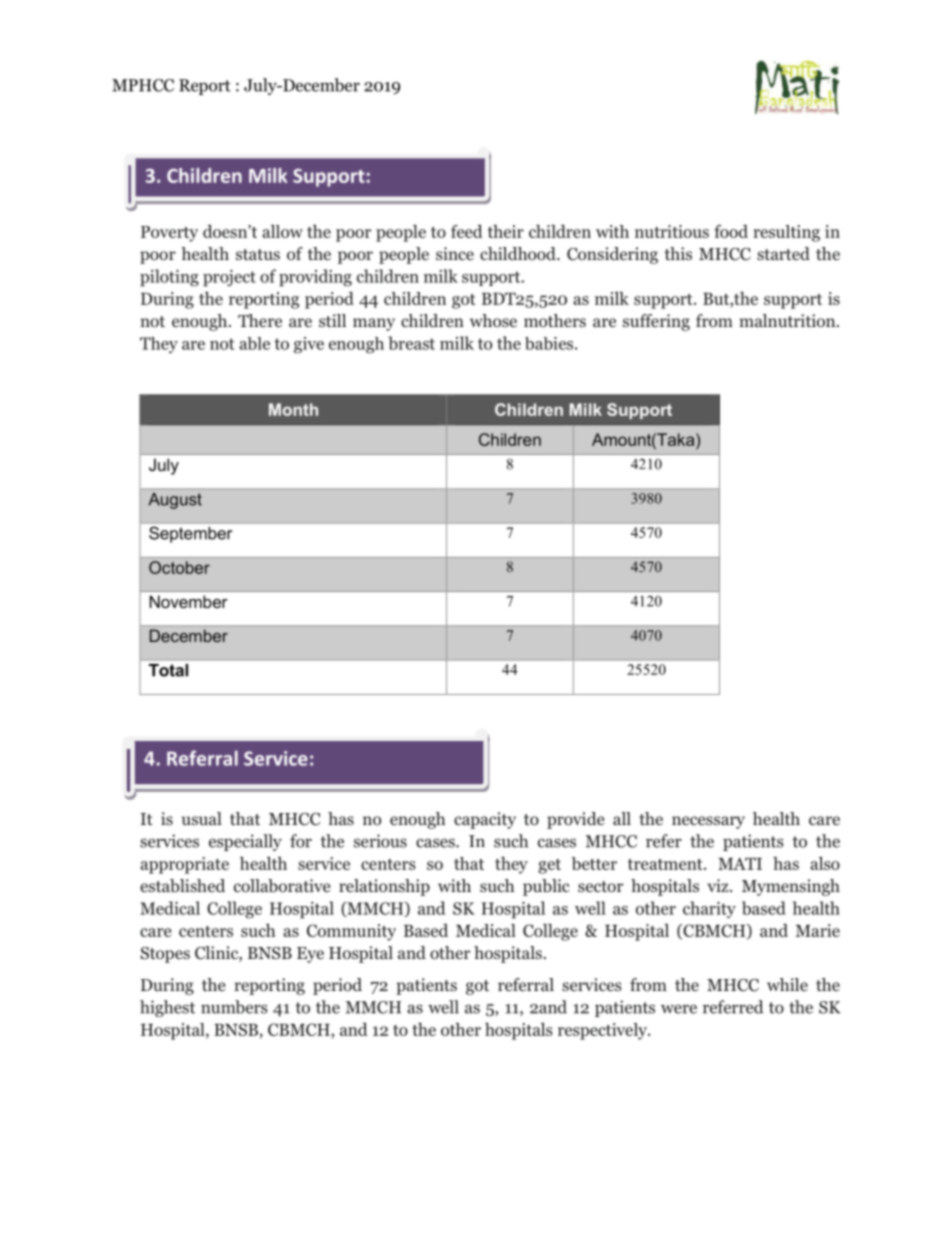 The image size is (952, 1233). I want to click on started, so click(783, 253).
